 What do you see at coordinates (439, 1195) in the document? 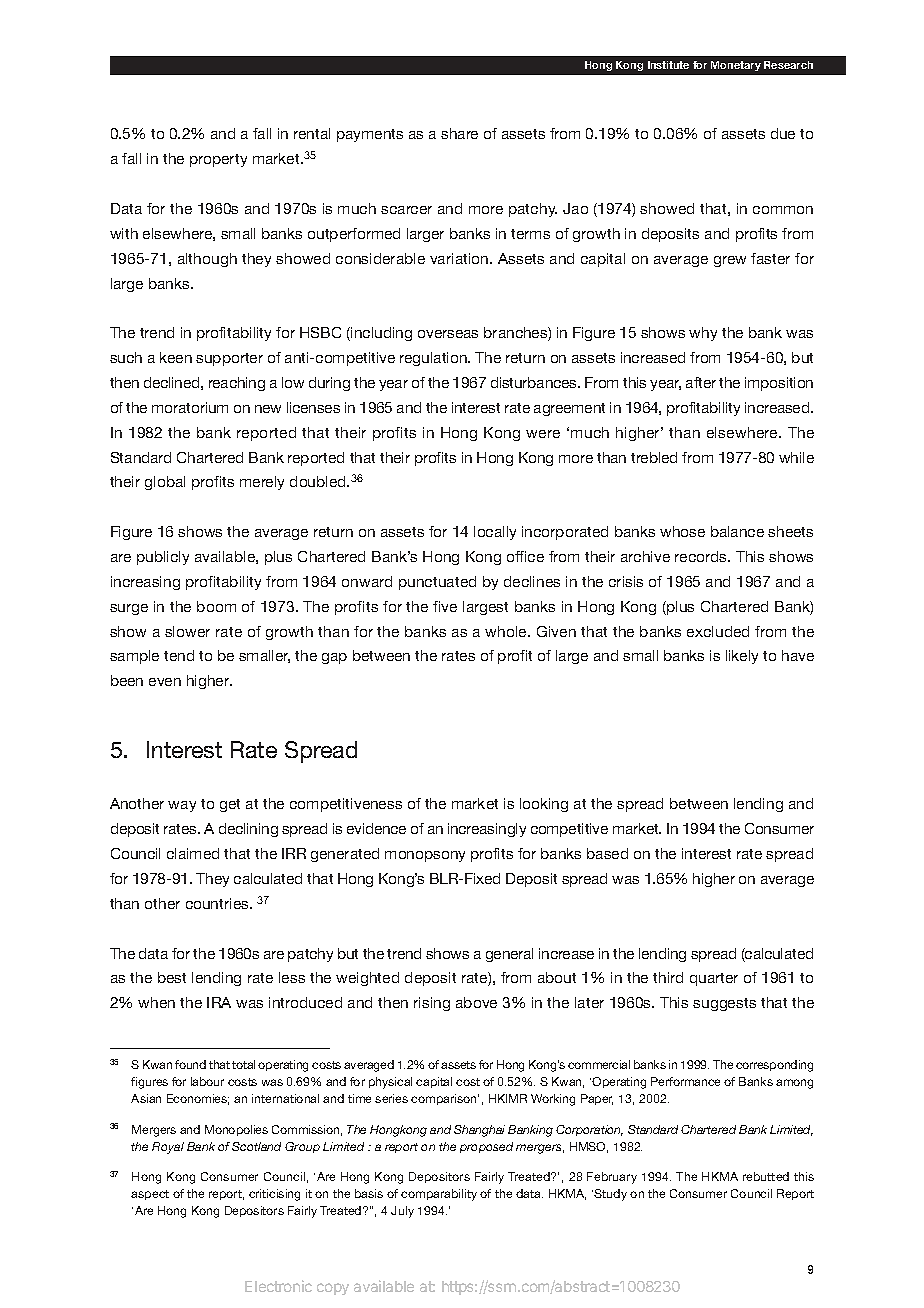
I see `comparability` at bounding box center [439, 1195].
